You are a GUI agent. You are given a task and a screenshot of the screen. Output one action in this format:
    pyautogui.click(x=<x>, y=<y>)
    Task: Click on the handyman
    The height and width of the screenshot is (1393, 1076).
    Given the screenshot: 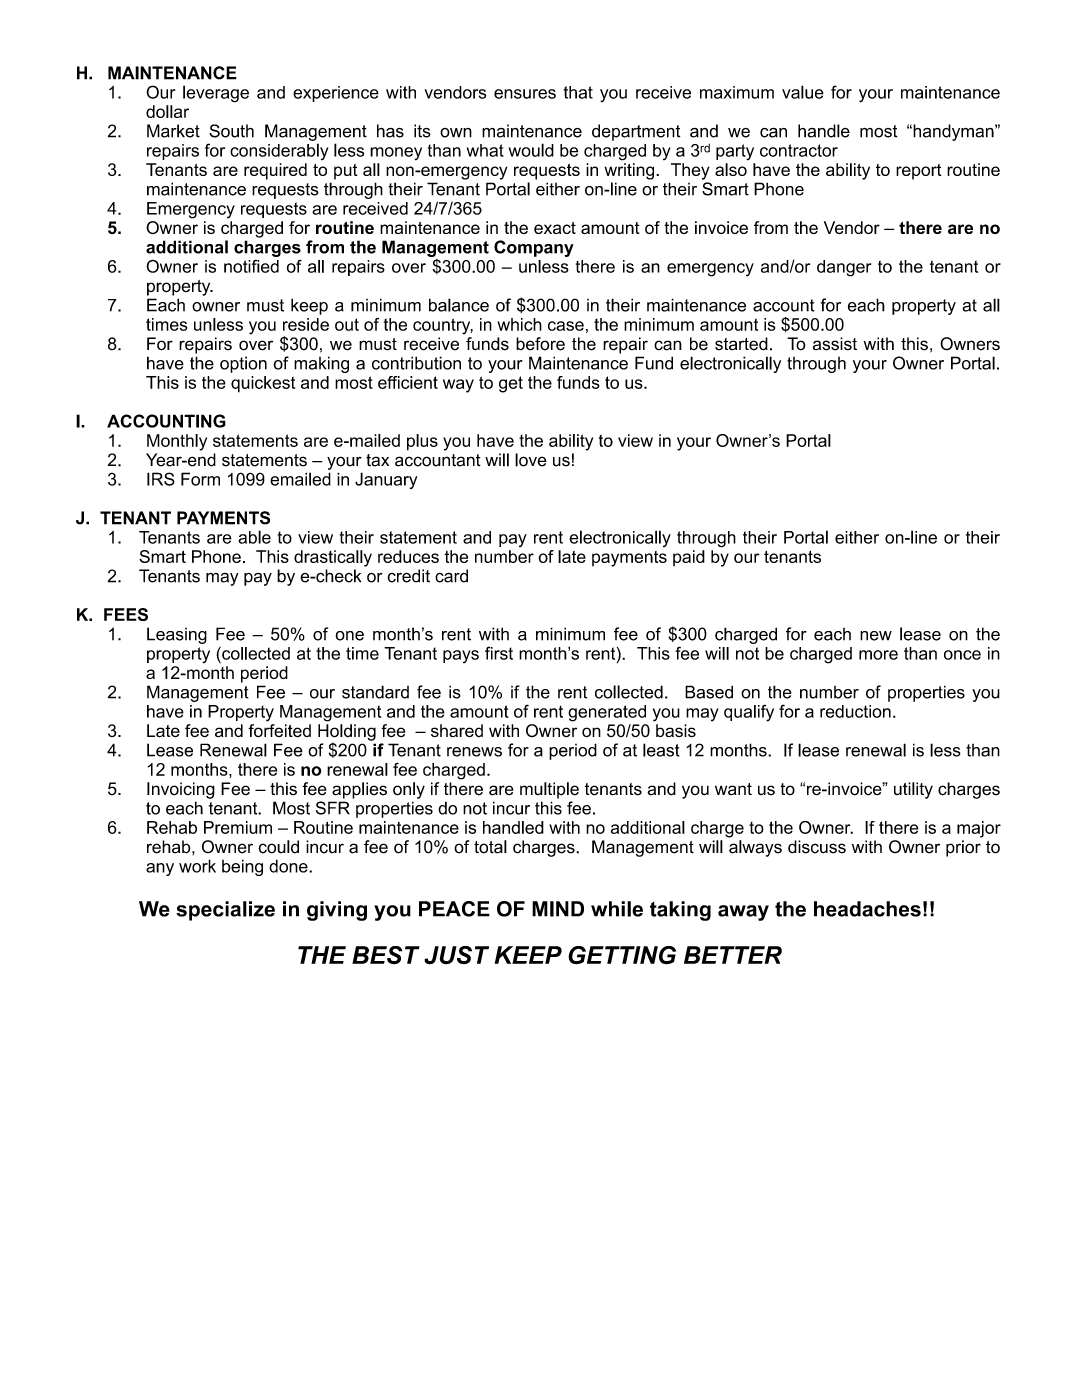 What is the action you would take?
    pyautogui.click(x=953, y=132)
